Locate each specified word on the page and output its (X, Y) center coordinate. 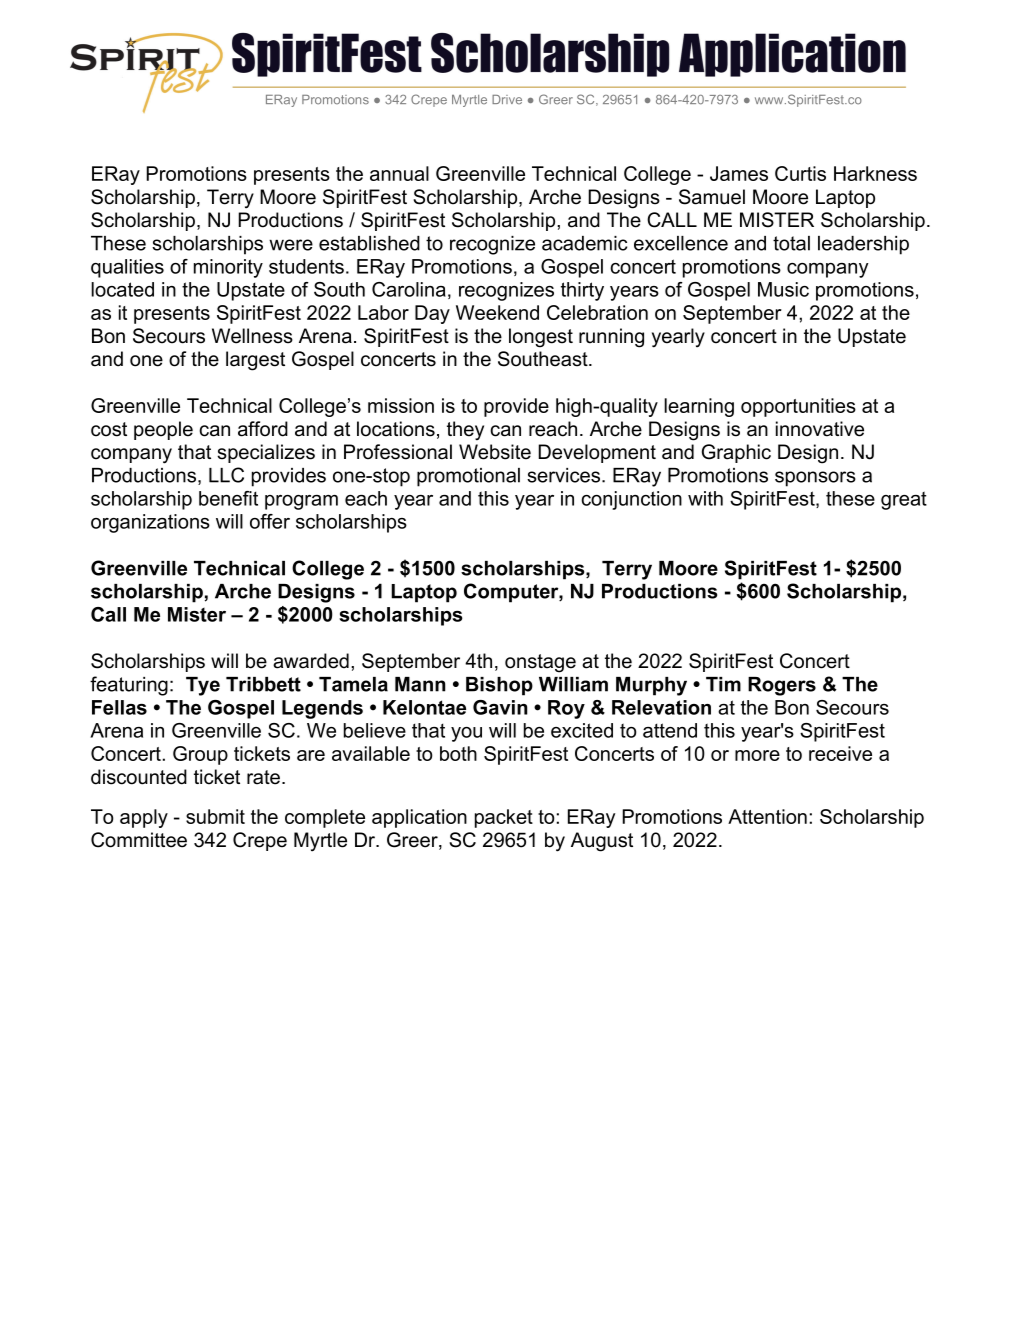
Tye (203, 686)
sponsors (815, 479)
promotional (468, 477)
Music (783, 289)
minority (228, 268)
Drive (507, 99)
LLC (226, 475)
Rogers (782, 686)
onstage (540, 663)
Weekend (497, 312)
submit (215, 816)
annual (399, 173)
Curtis (800, 173)
